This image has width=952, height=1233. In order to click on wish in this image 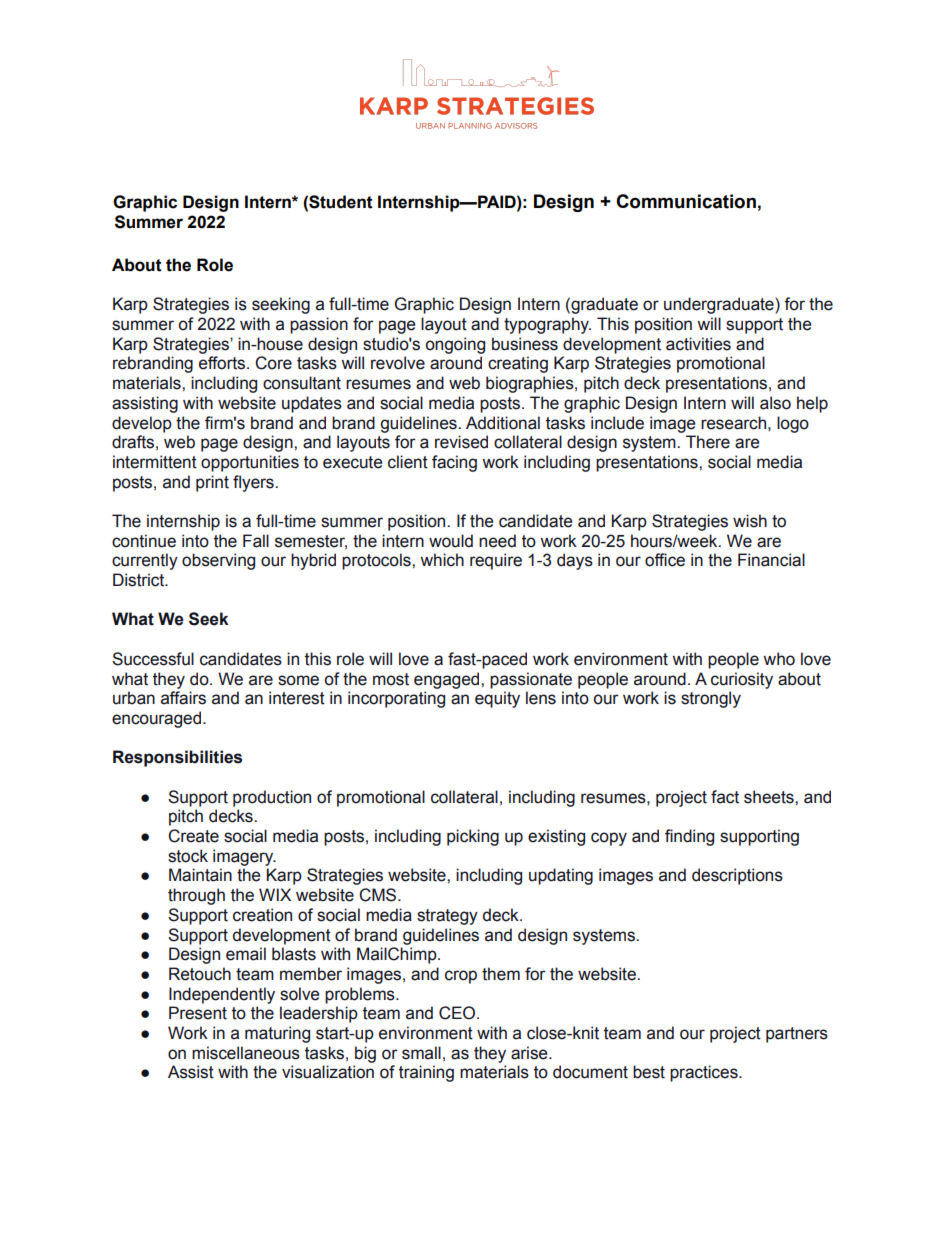, I will do `click(750, 521)`.
